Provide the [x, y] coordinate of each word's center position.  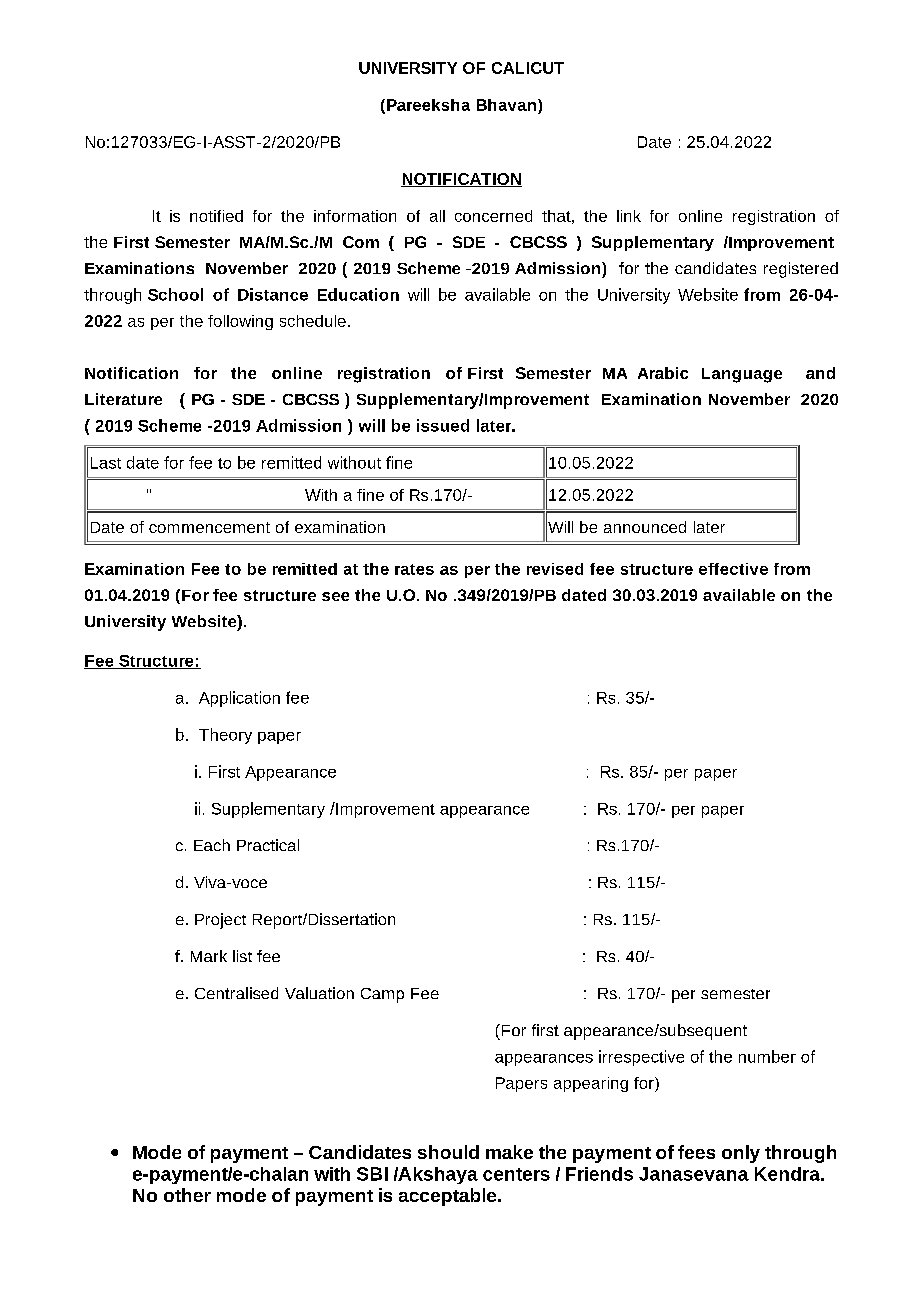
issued [443, 425]
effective [733, 569]
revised [555, 569]
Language [742, 375]
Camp [382, 995]
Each [212, 845]
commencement [209, 527]
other [187, 1195]
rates [414, 569]
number [767, 1056]
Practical [268, 845]
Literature [123, 399]
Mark [209, 956]
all [437, 216]
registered [801, 270]
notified [216, 216]
